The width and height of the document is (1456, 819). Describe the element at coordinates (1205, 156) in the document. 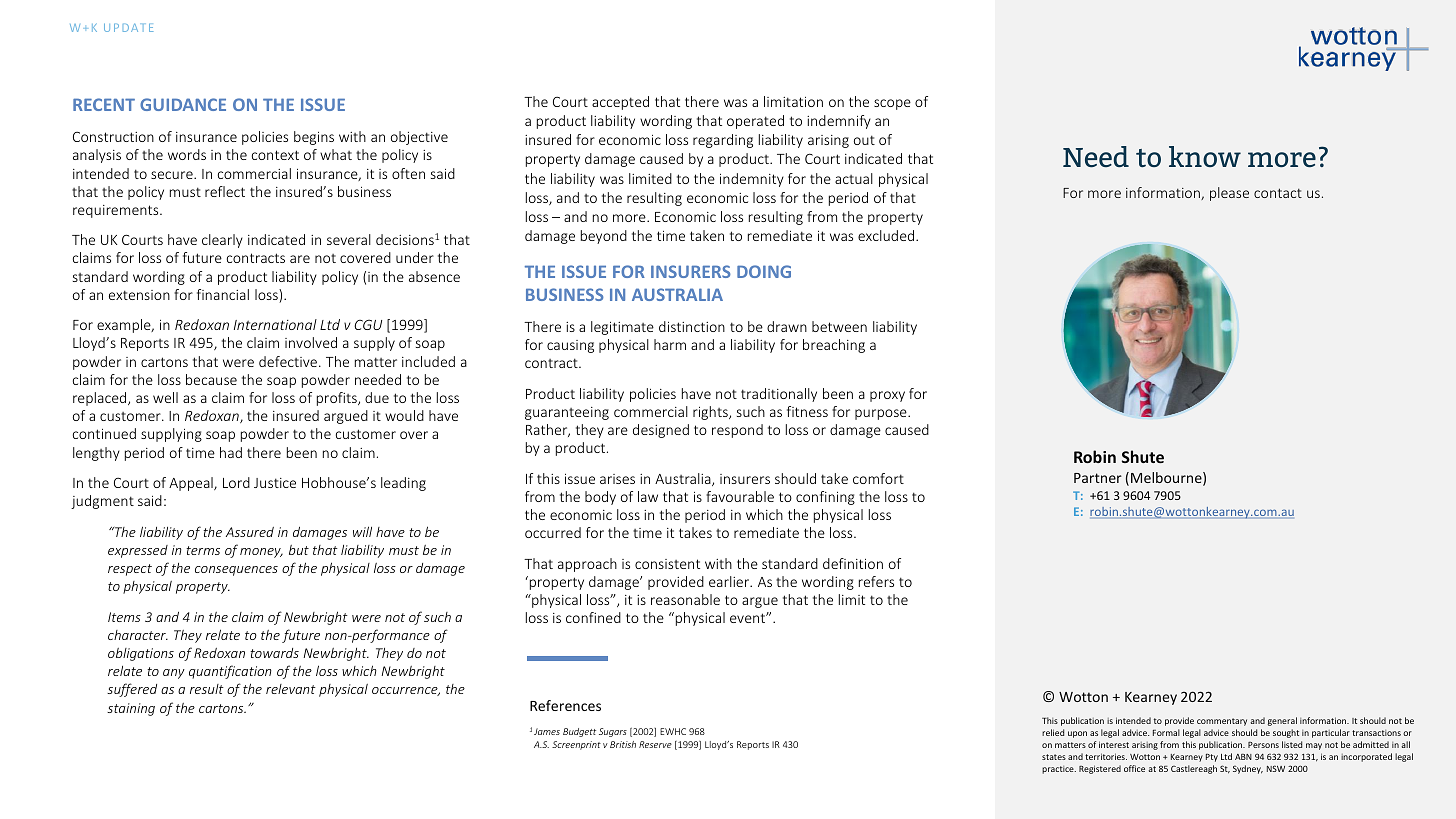

I see `know` at that location.
